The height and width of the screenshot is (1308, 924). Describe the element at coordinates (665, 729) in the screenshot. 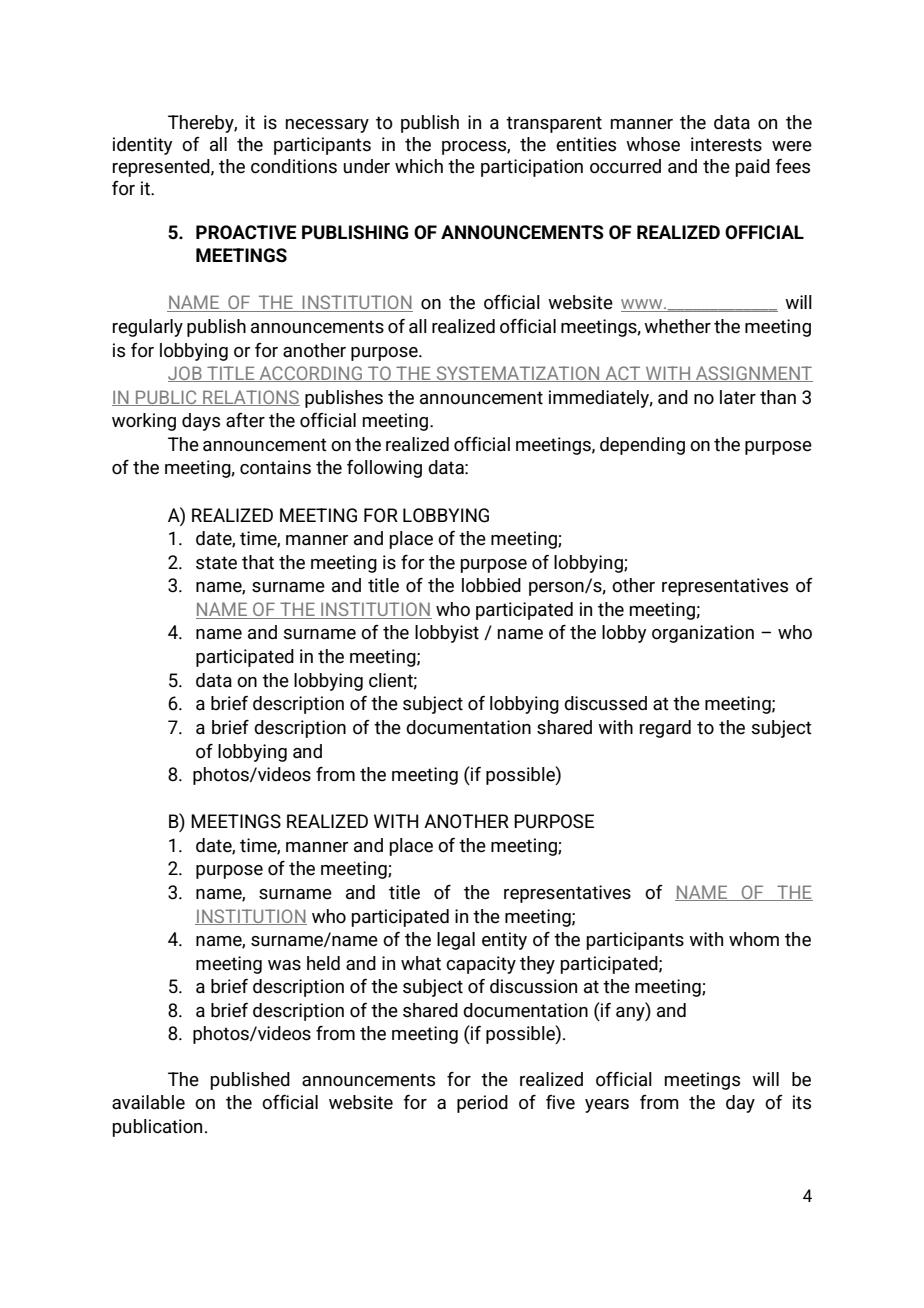

I see `regard` at that location.
